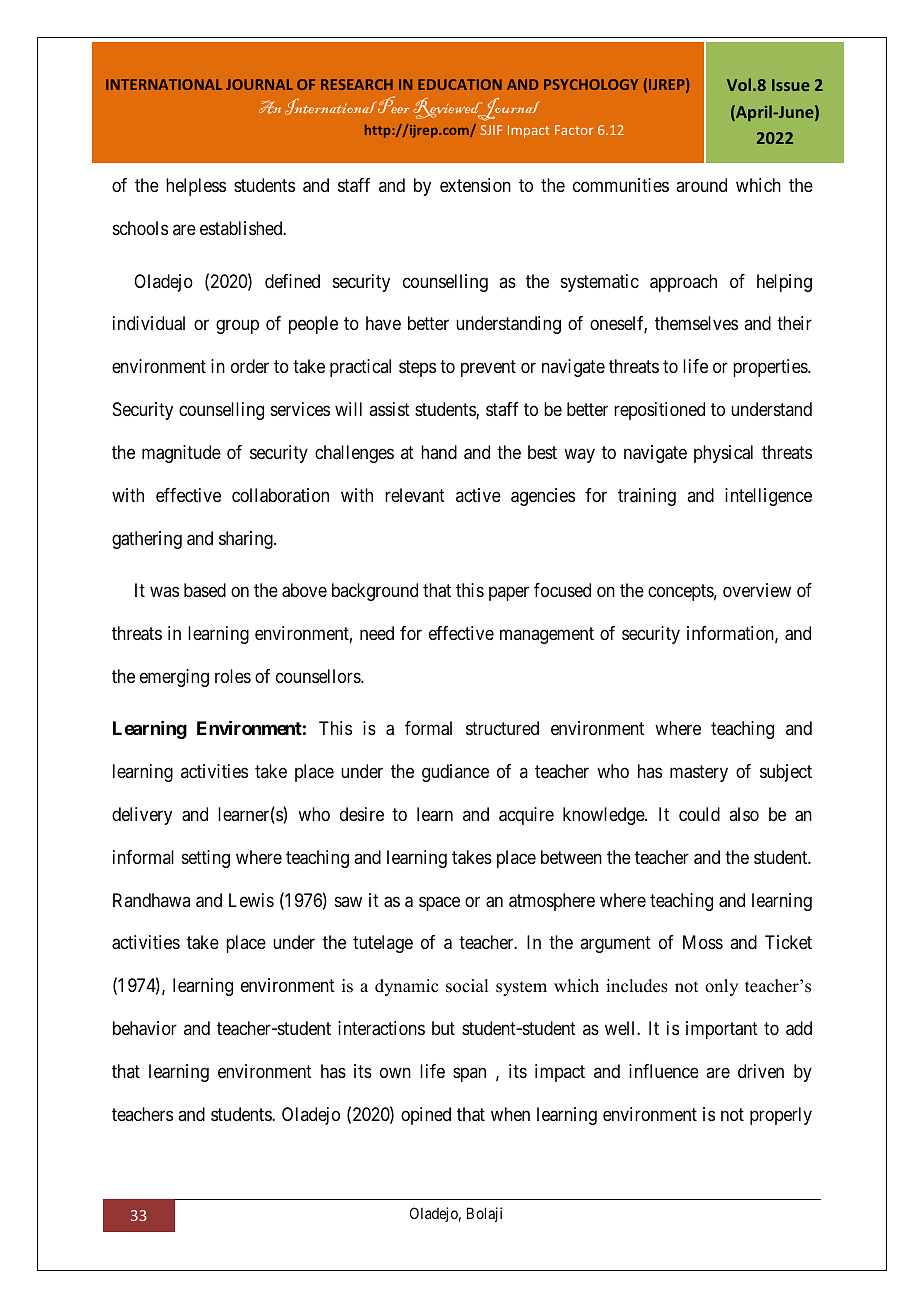 The height and width of the document is (1308, 924). Describe the element at coordinates (449, 109) in the document. I see `Reviewed` at that location.
